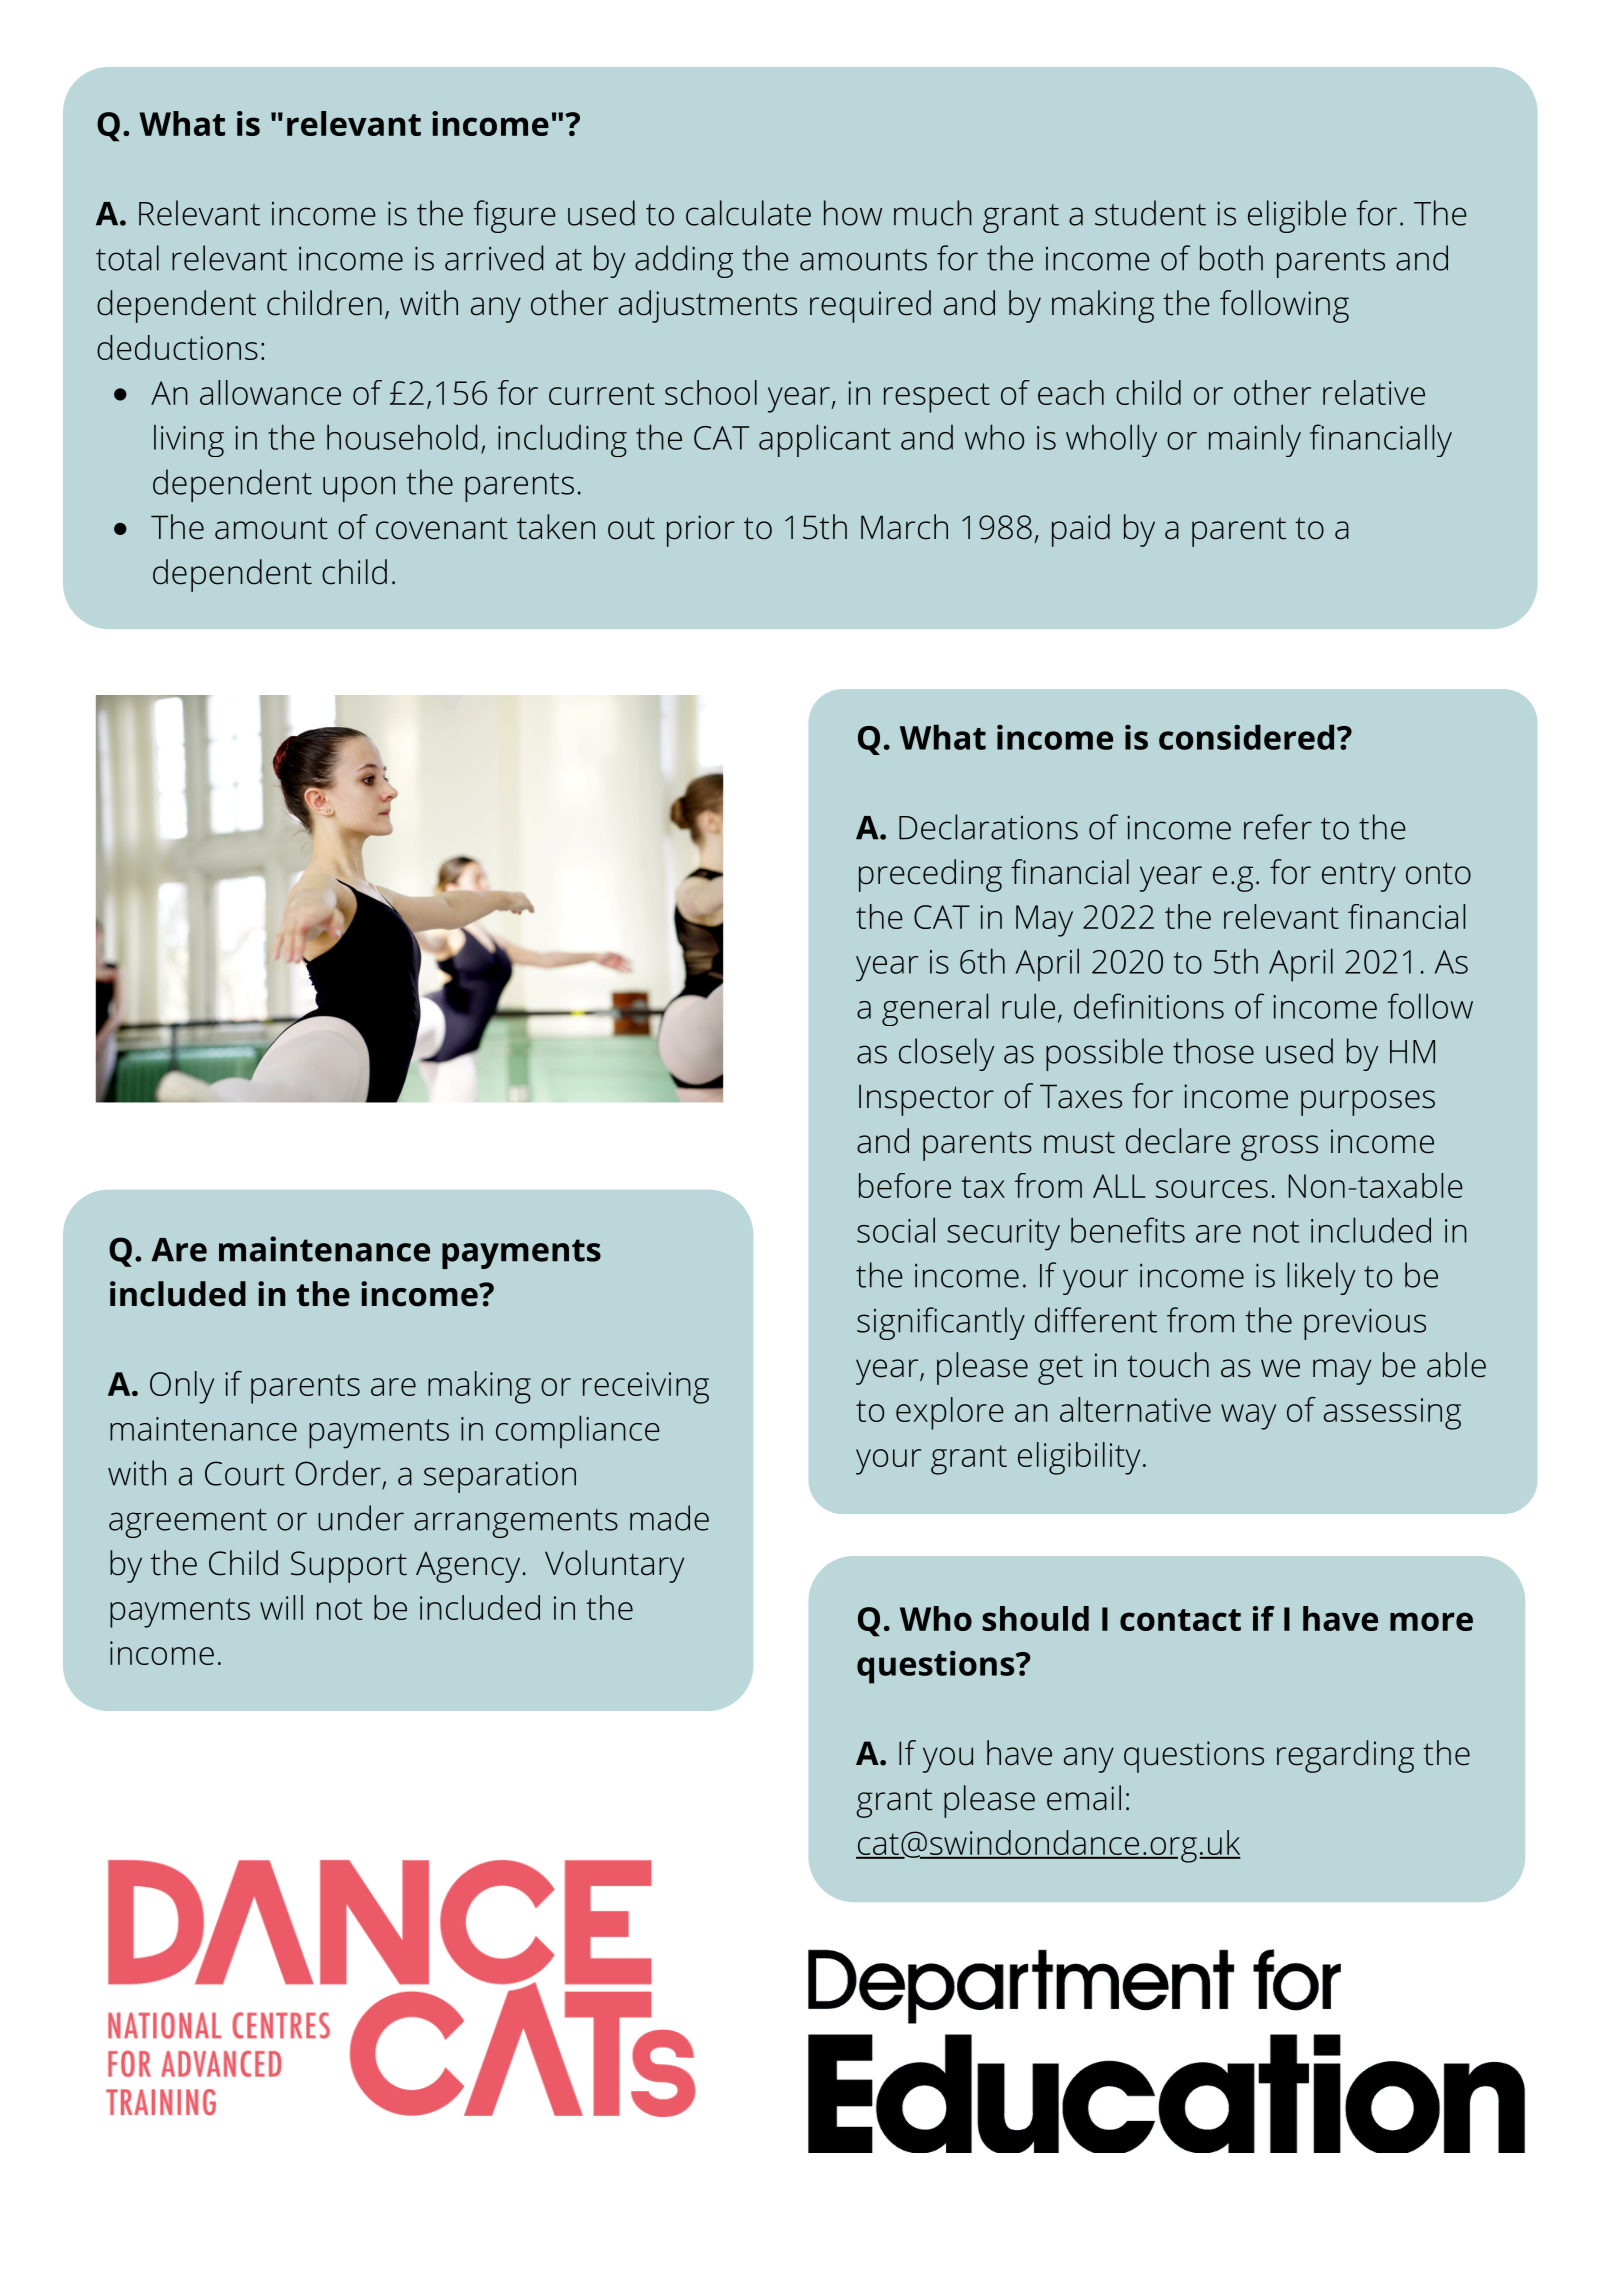  What do you see at coordinates (935, 1009) in the image?
I see `general` at bounding box center [935, 1009].
